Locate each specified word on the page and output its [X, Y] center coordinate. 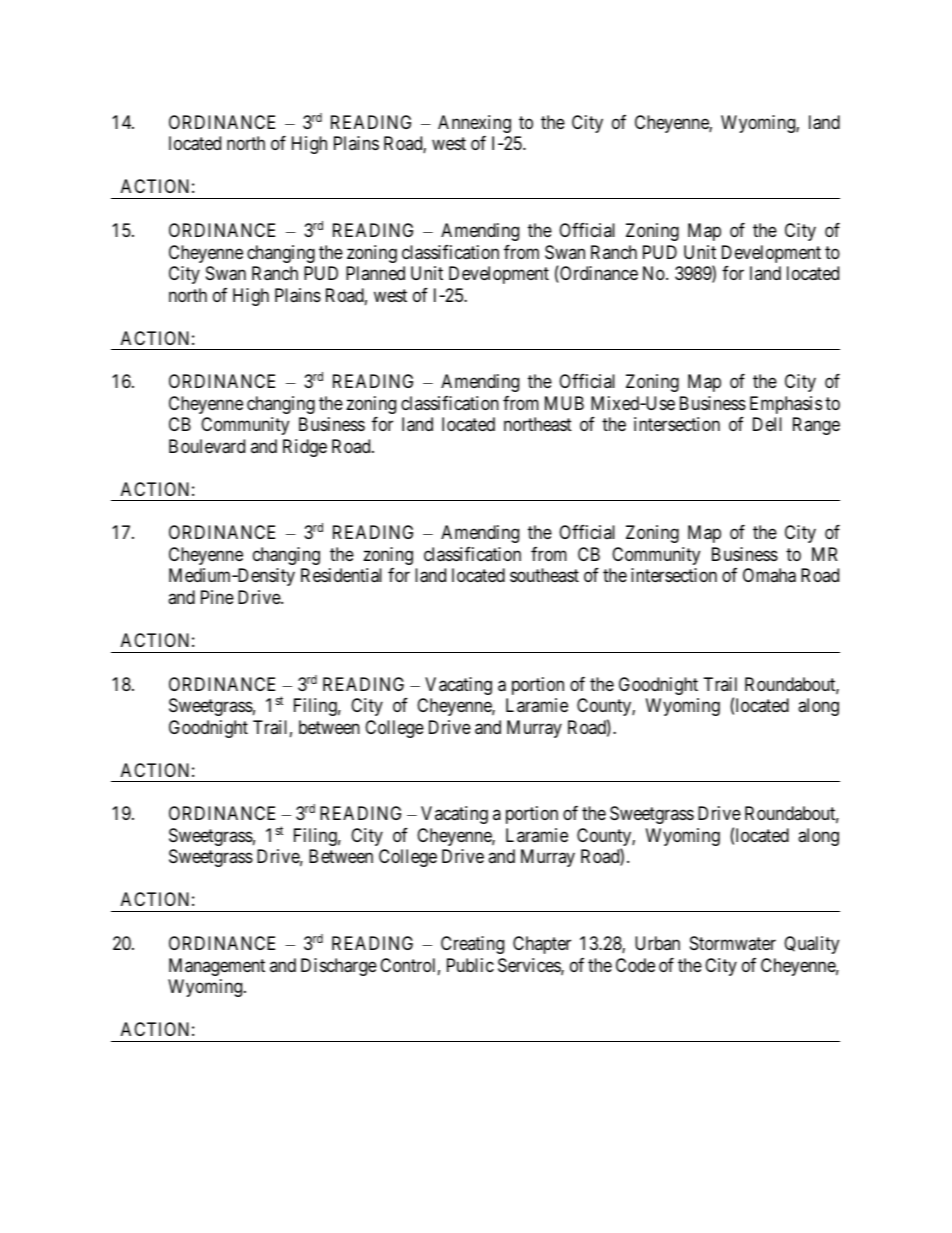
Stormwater [733, 943]
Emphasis [786, 405]
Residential [341, 575]
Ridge [305, 448]
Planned [375, 273]
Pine [217, 597]
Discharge [339, 967]
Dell [767, 424]
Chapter [542, 945]
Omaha [769, 575]
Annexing [474, 124]
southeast [544, 575]
